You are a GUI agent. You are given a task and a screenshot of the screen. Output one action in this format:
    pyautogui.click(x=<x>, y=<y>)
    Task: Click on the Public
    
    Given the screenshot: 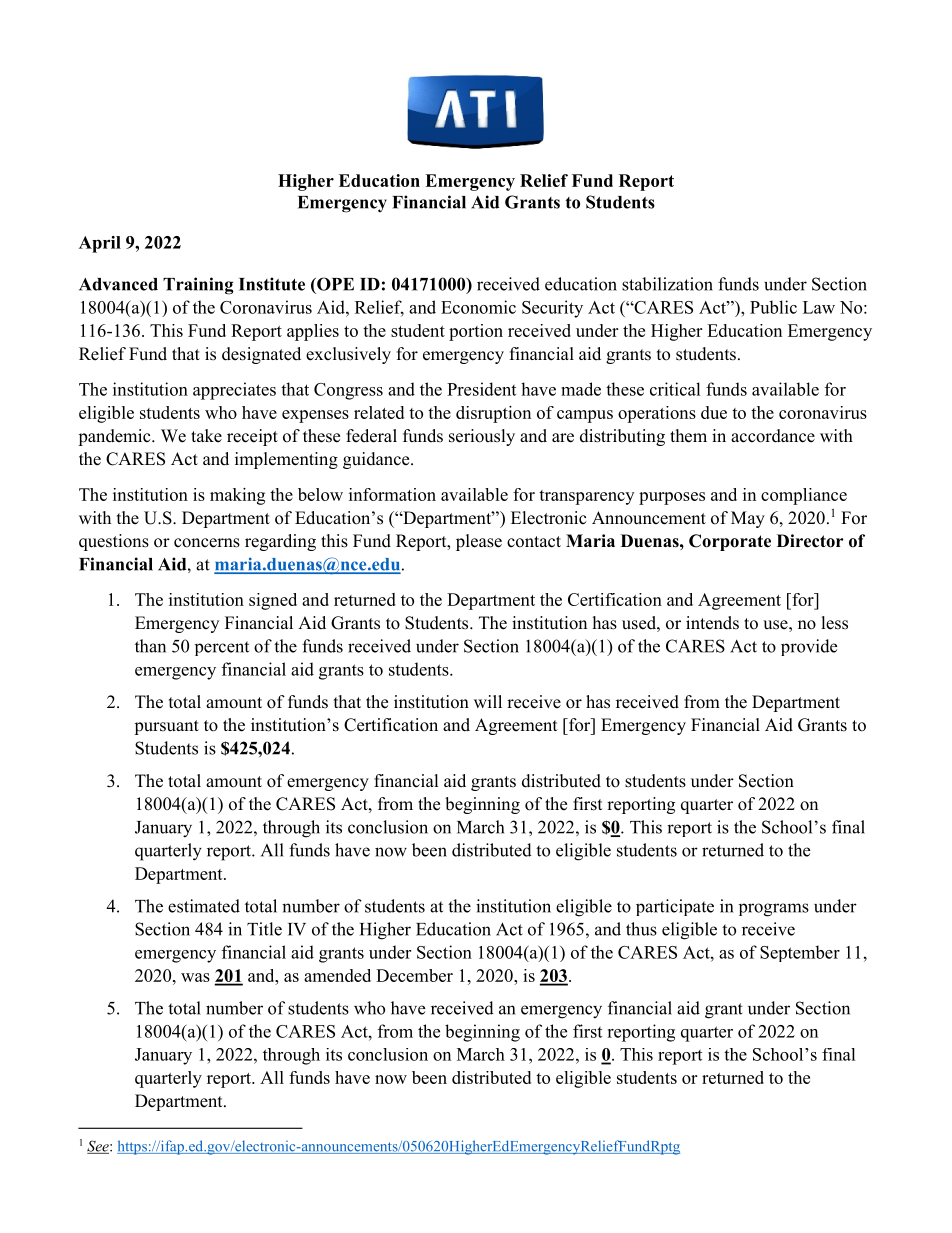 What is the action you would take?
    pyautogui.click(x=773, y=307)
